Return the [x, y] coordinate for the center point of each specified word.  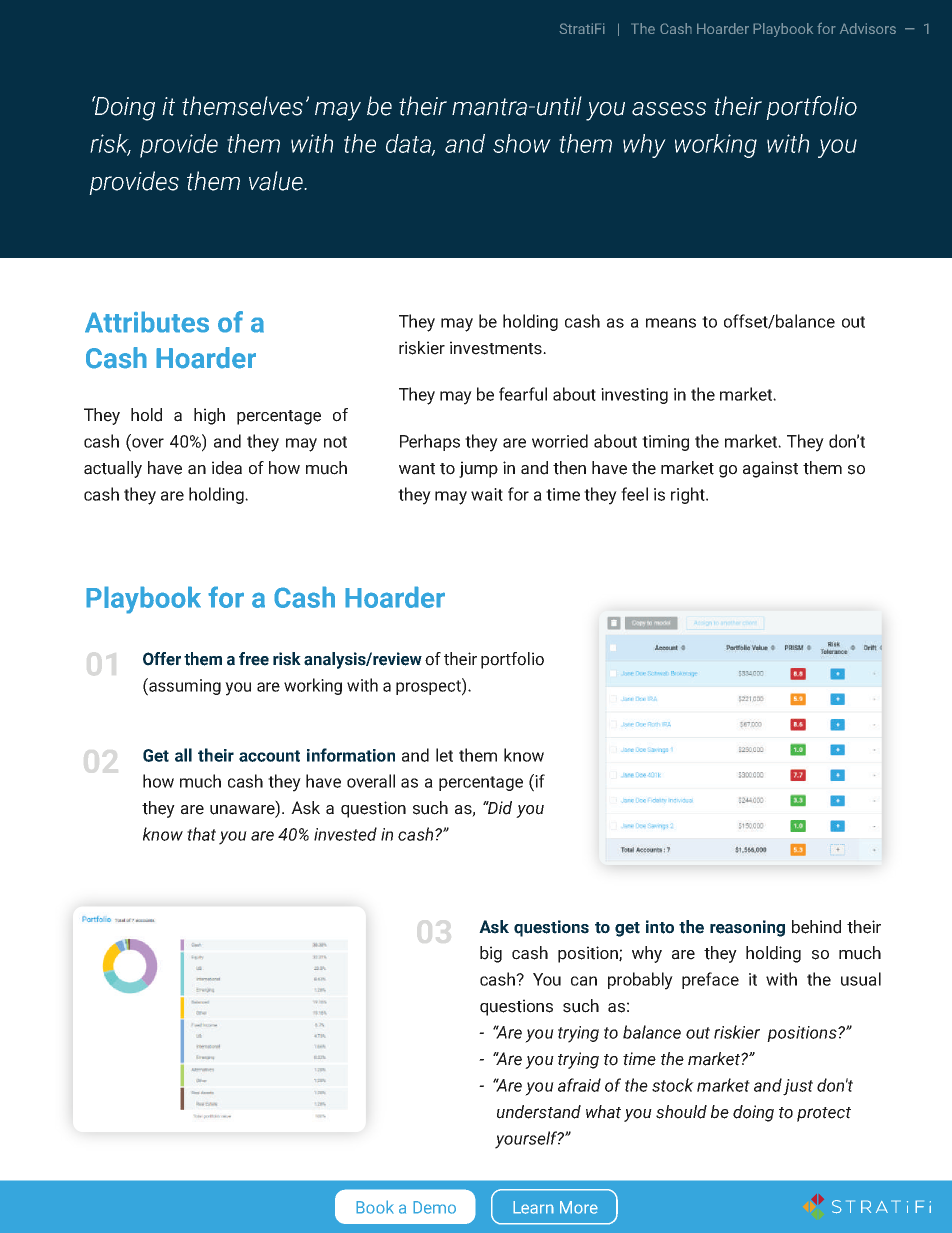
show [522, 143]
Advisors [868, 28]
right [689, 495]
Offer [162, 659]
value [277, 181]
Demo [434, 1207]
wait [487, 494]
